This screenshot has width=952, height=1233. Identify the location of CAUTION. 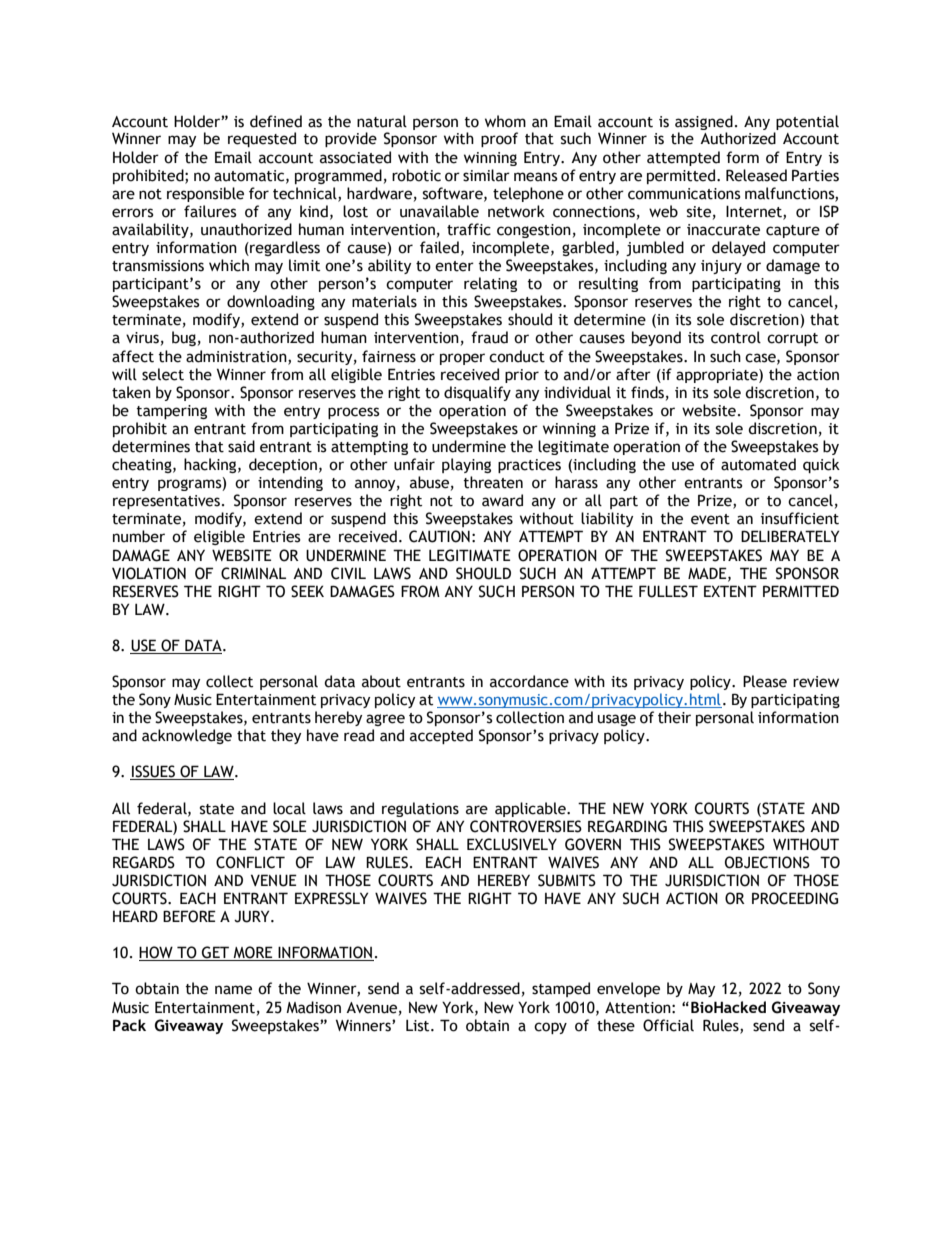
(439, 536).
